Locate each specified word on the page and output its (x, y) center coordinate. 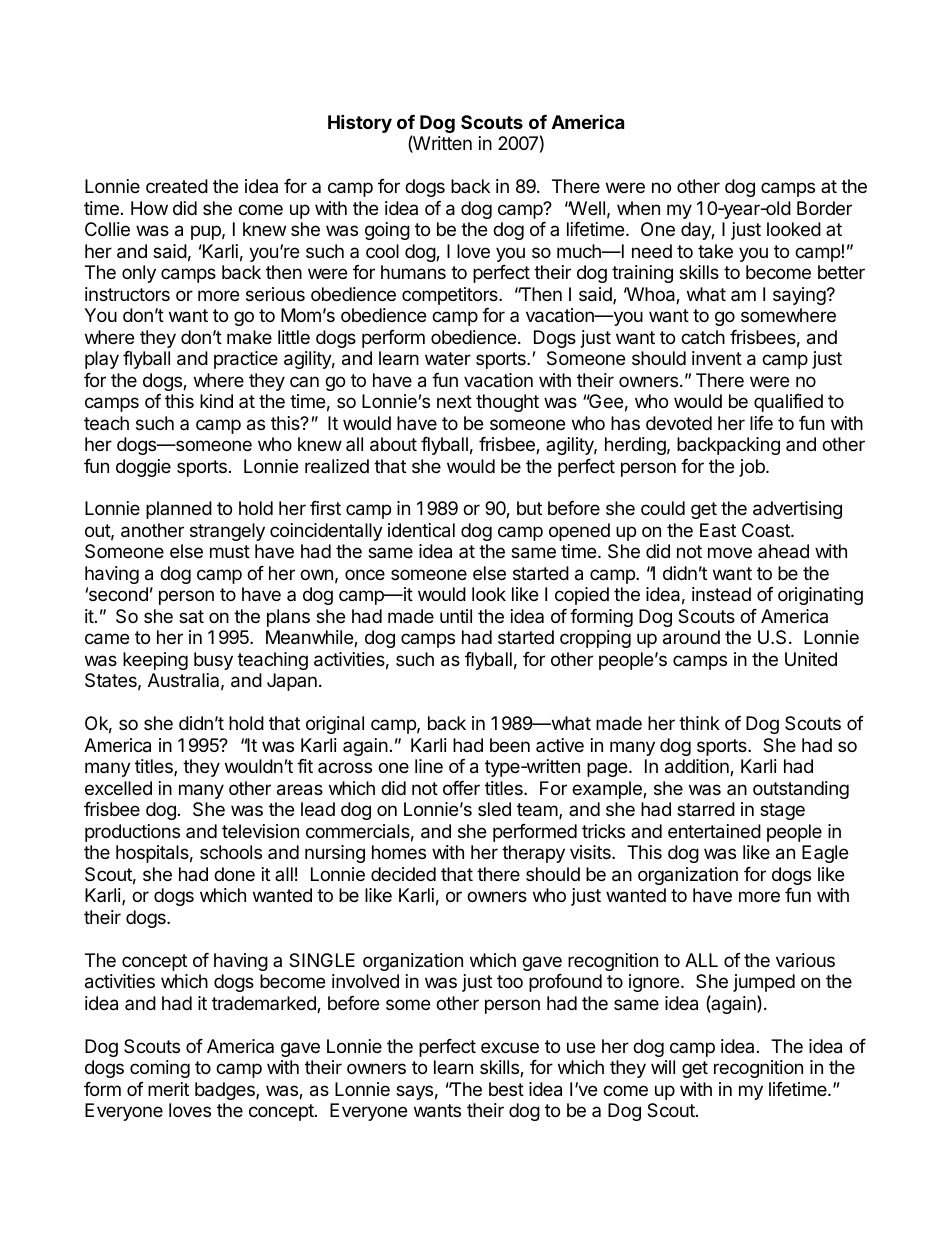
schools (231, 852)
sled (494, 809)
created (177, 186)
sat (191, 616)
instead (721, 594)
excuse (510, 1047)
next (454, 401)
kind (216, 401)
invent (717, 358)
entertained (714, 831)
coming (160, 1069)
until (456, 616)
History (360, 123)
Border (824, 208)
